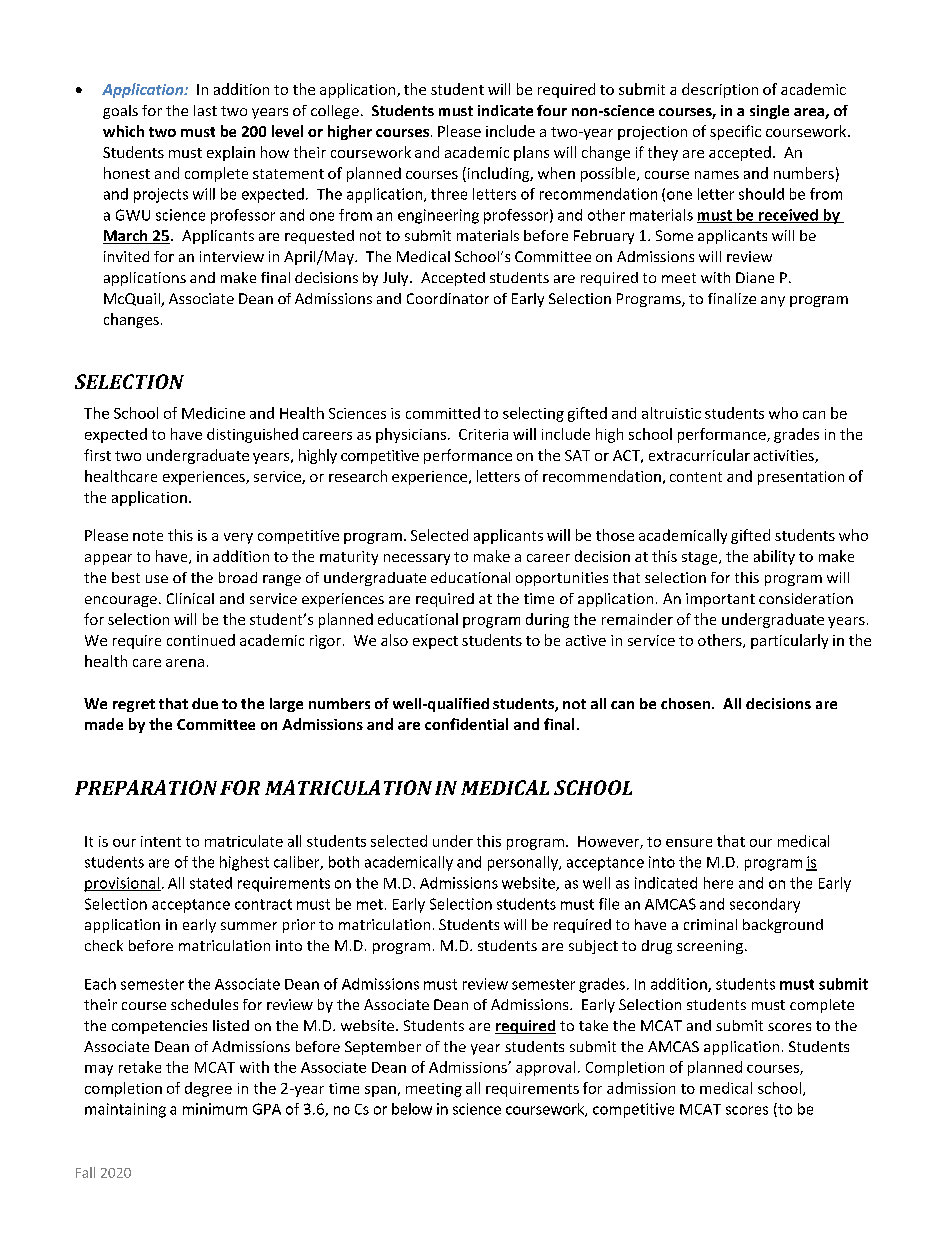  Describe the element at coordinates (215, 1109) in the screenshot. I see `minimum` at that location.
